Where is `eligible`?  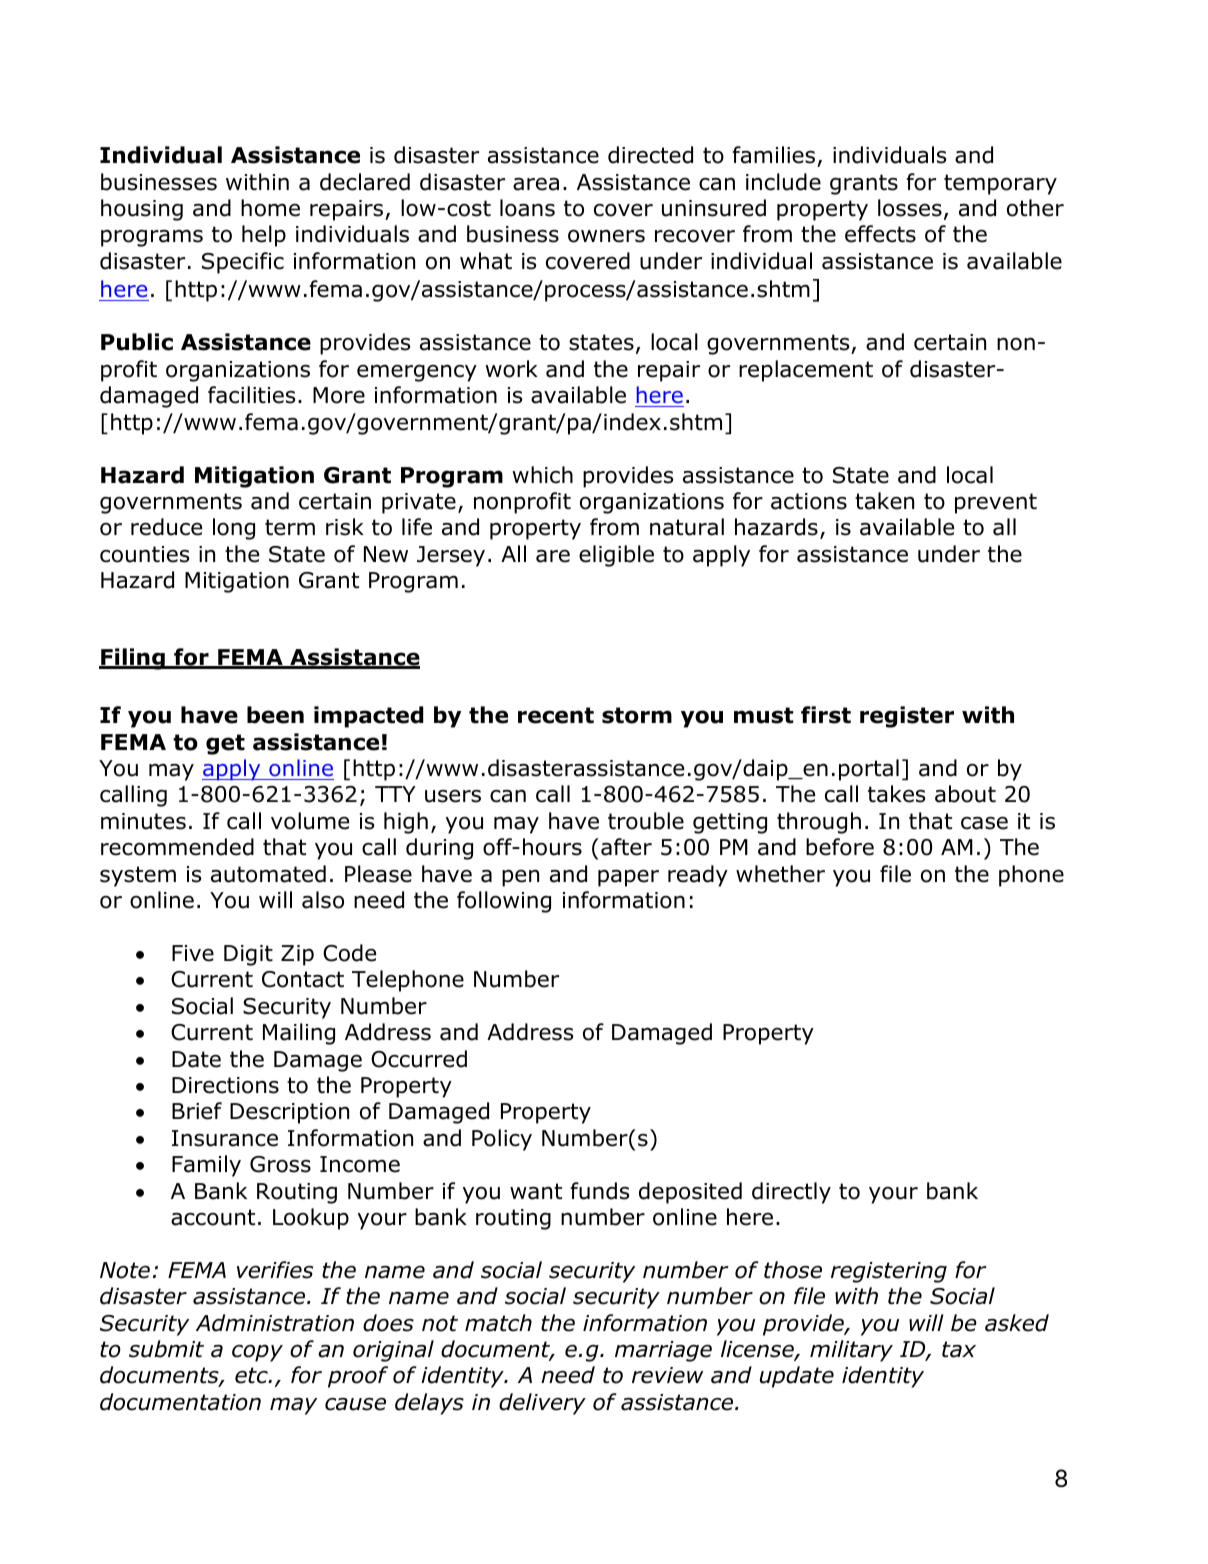
eligible is located at coordinates (616, 556).
